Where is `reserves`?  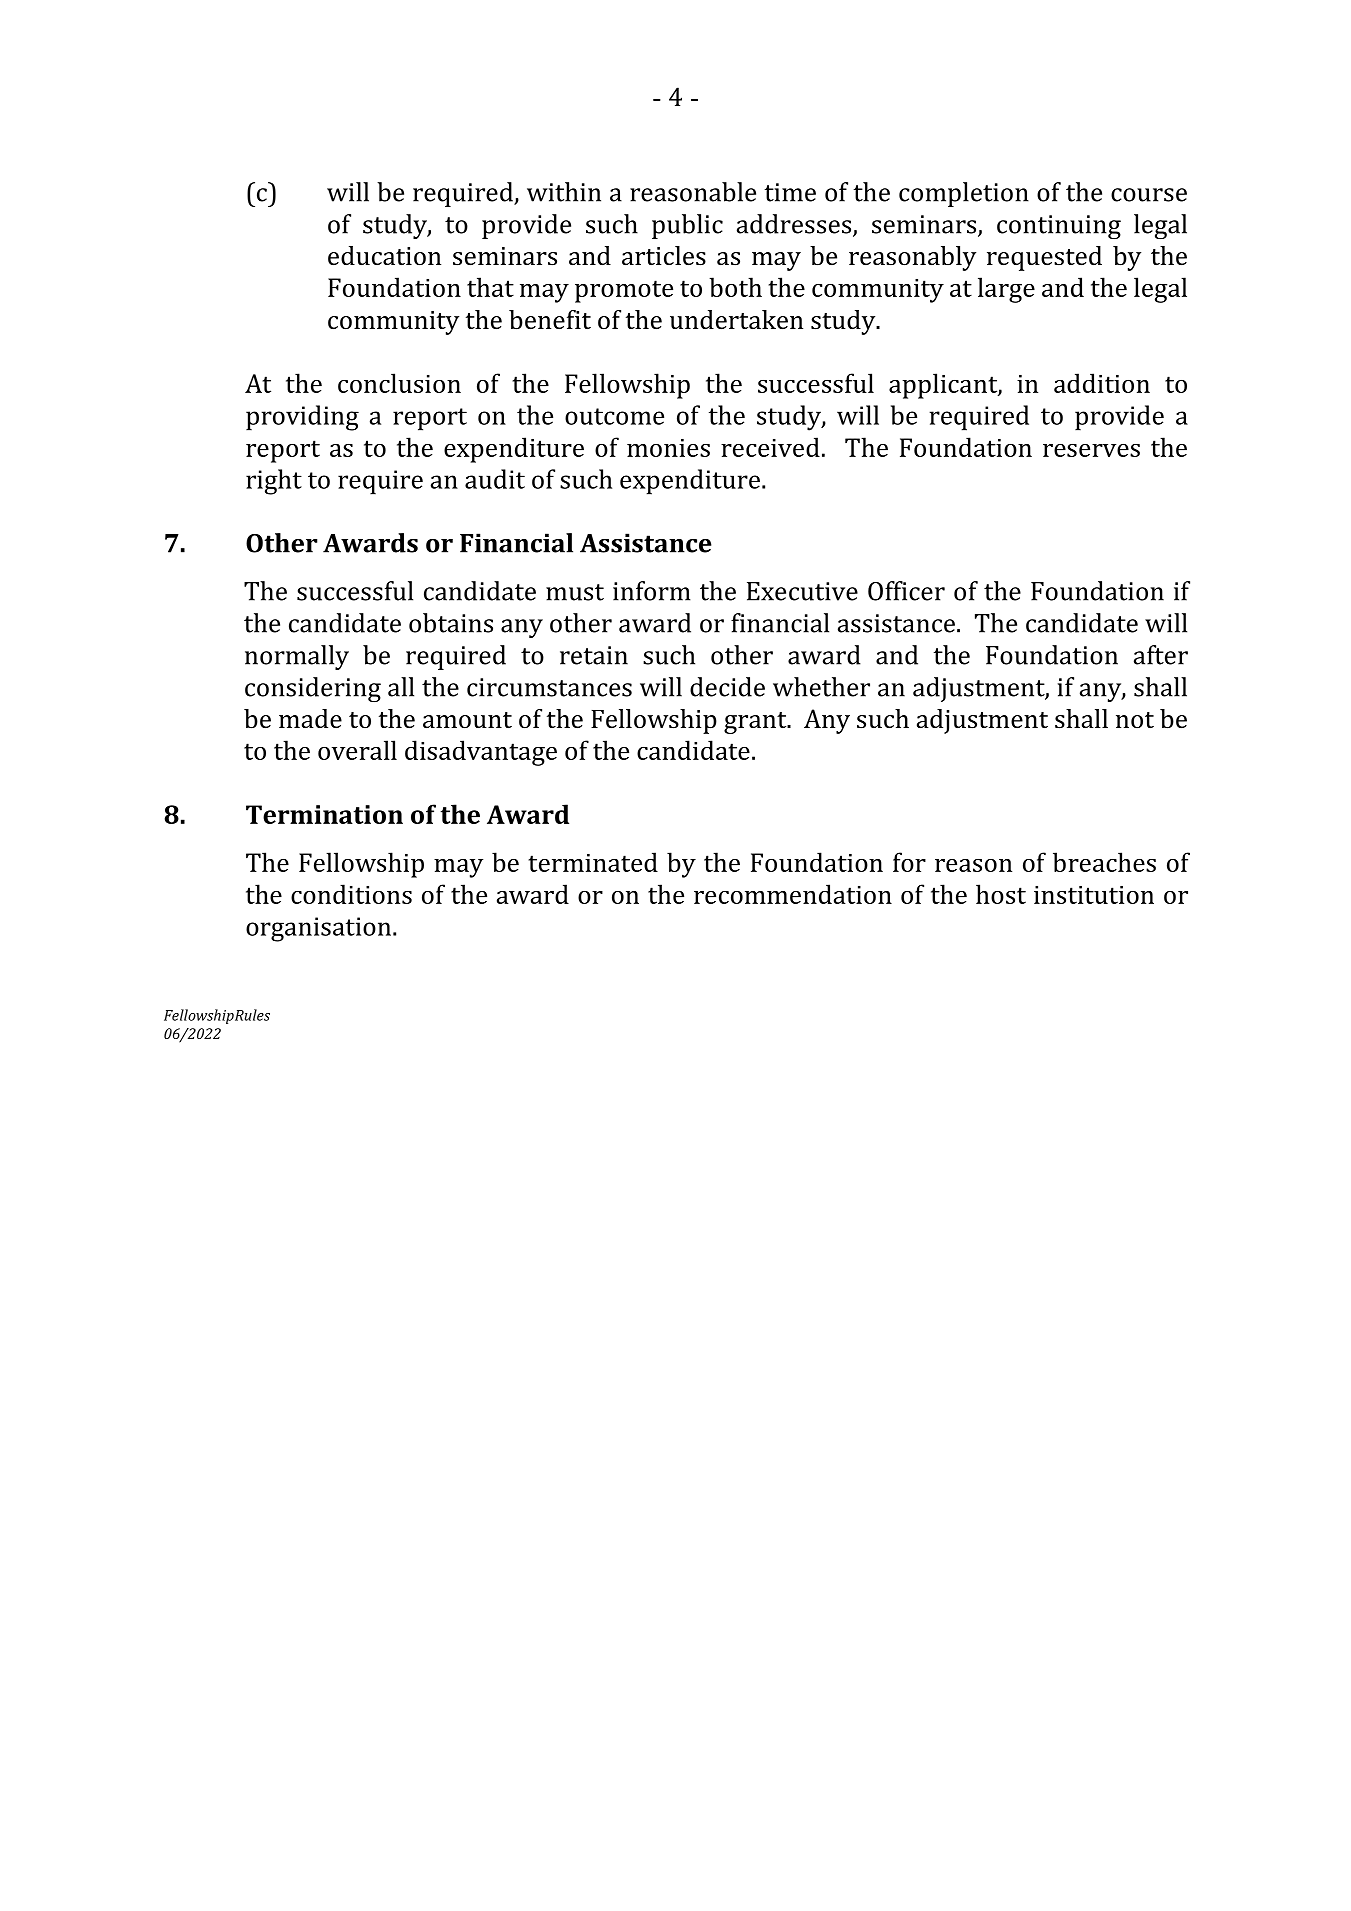
reserves is located at coordinates (1091, 450).
